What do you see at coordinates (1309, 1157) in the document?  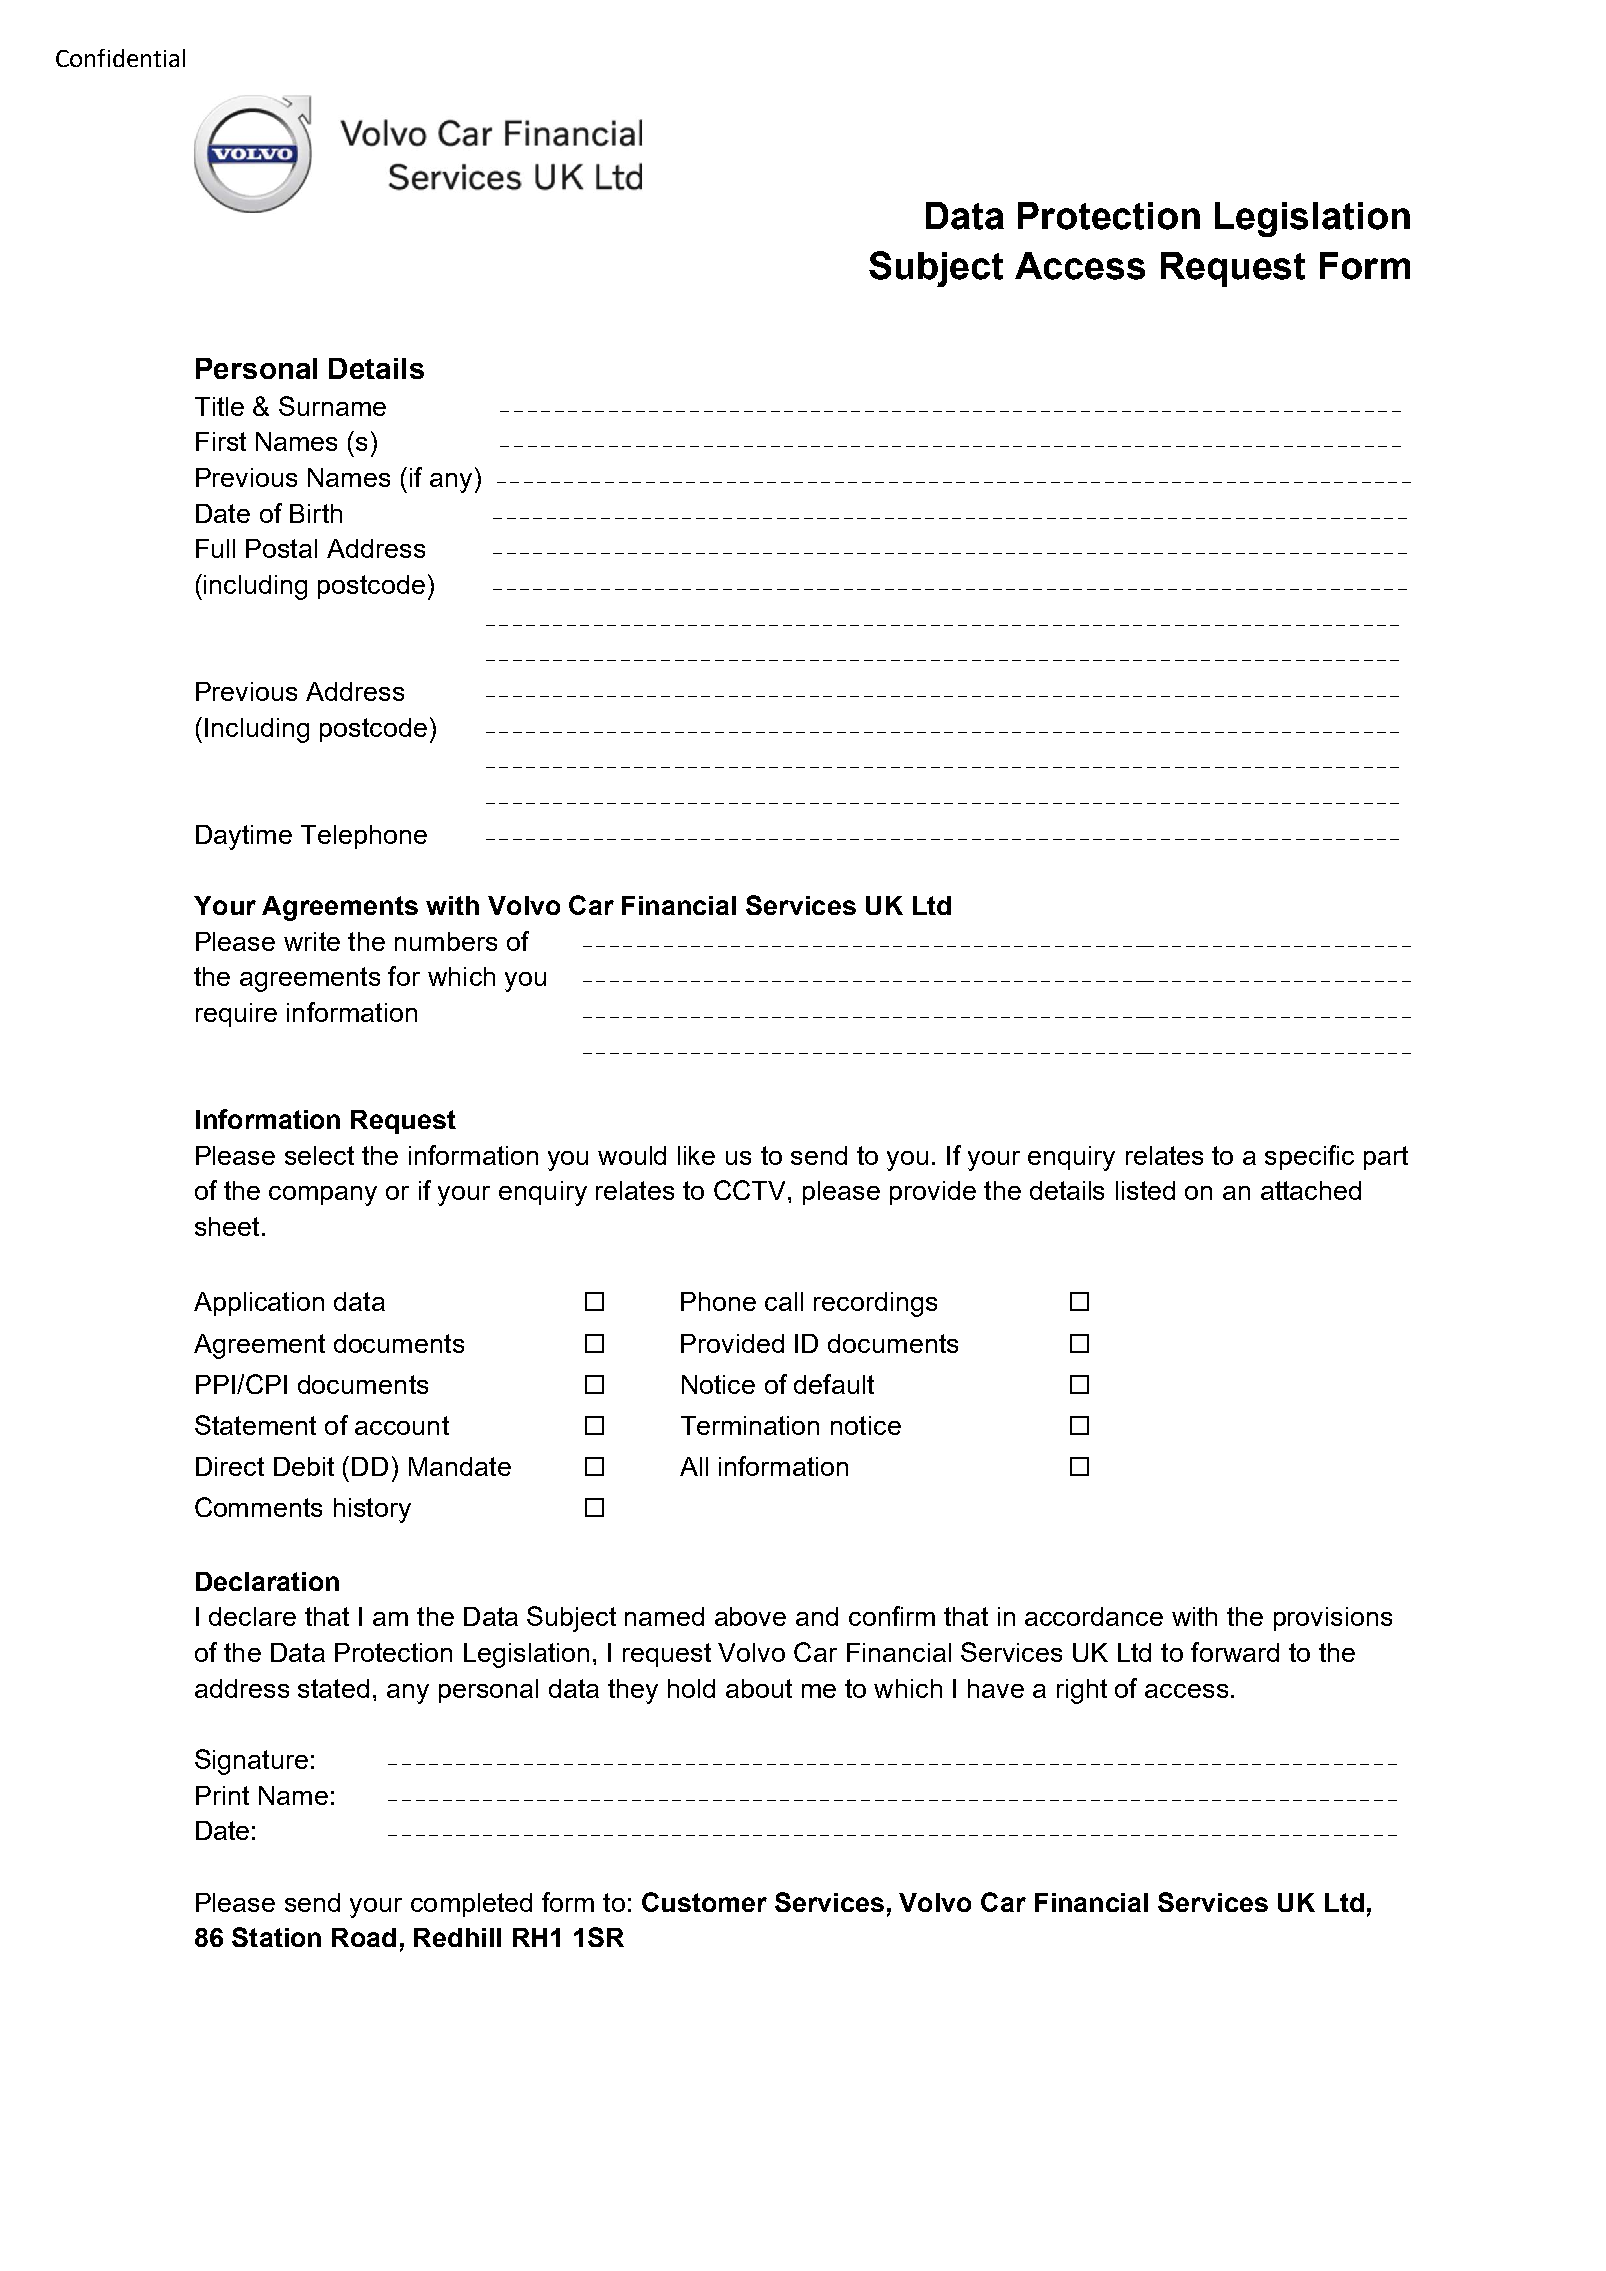 I see `specific` at bounding box center [1309, 1157].
